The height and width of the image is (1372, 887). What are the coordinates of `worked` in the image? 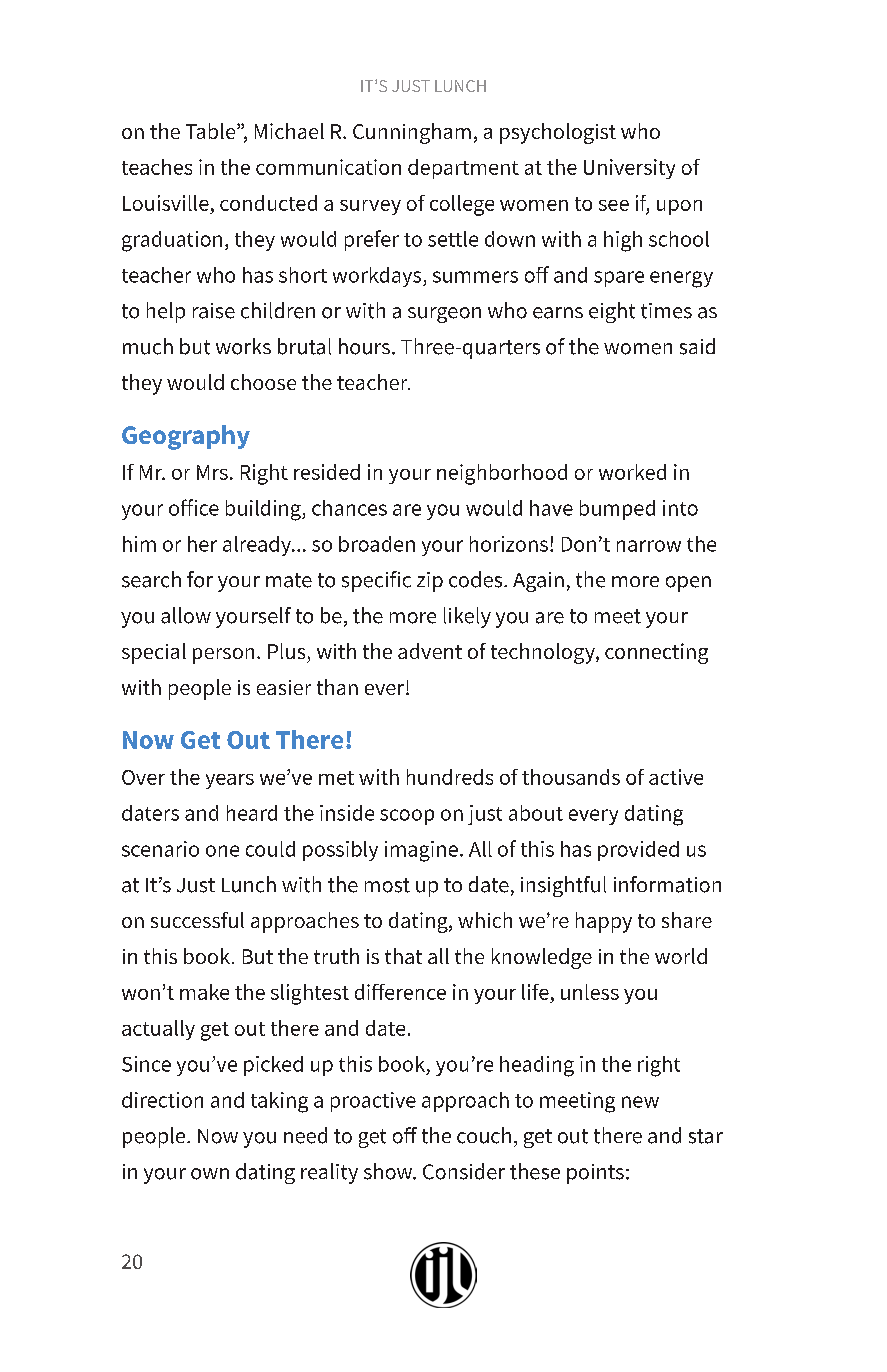 It's located at (632, 472).
